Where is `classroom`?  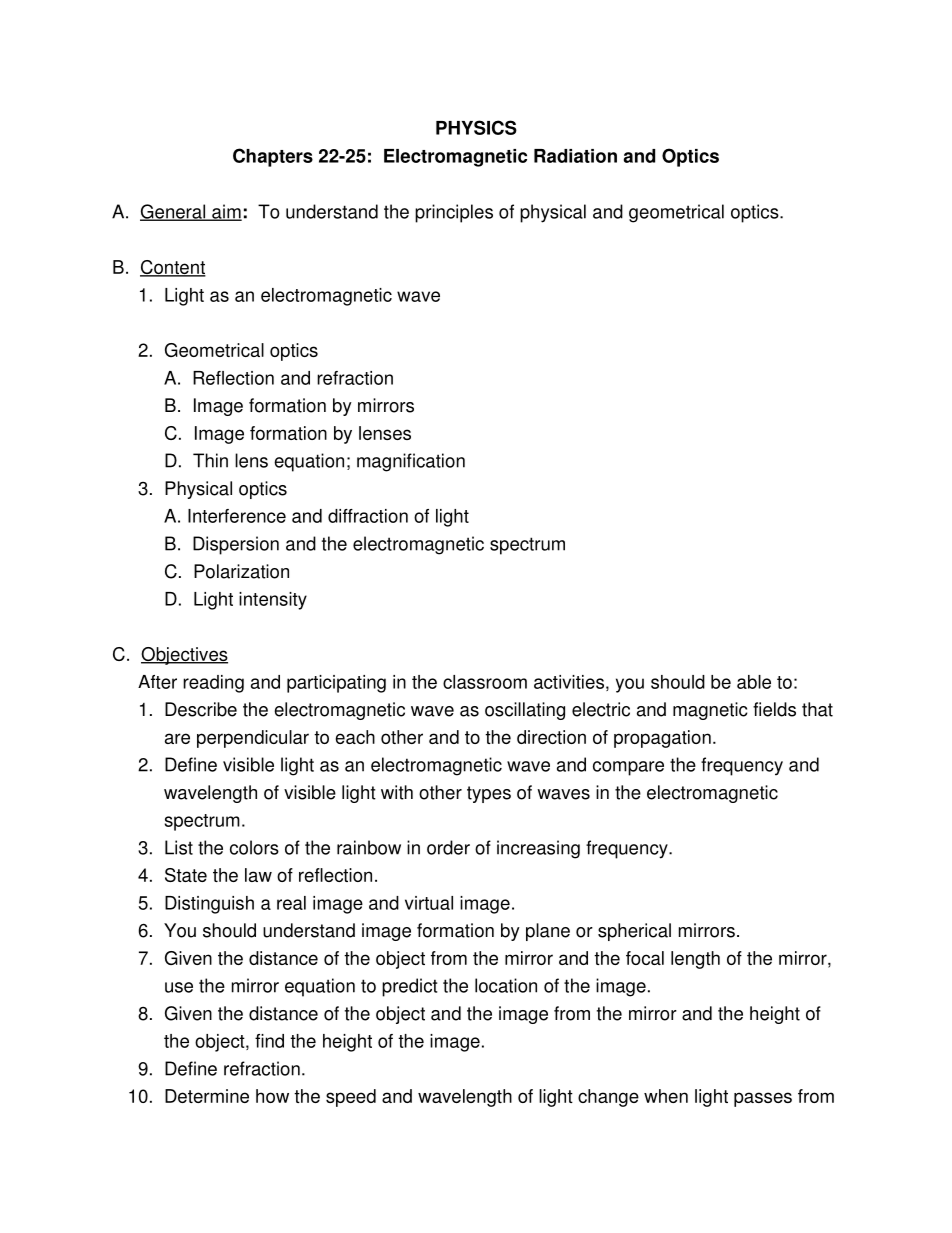
classroom is located at coordinates (485, 682).
